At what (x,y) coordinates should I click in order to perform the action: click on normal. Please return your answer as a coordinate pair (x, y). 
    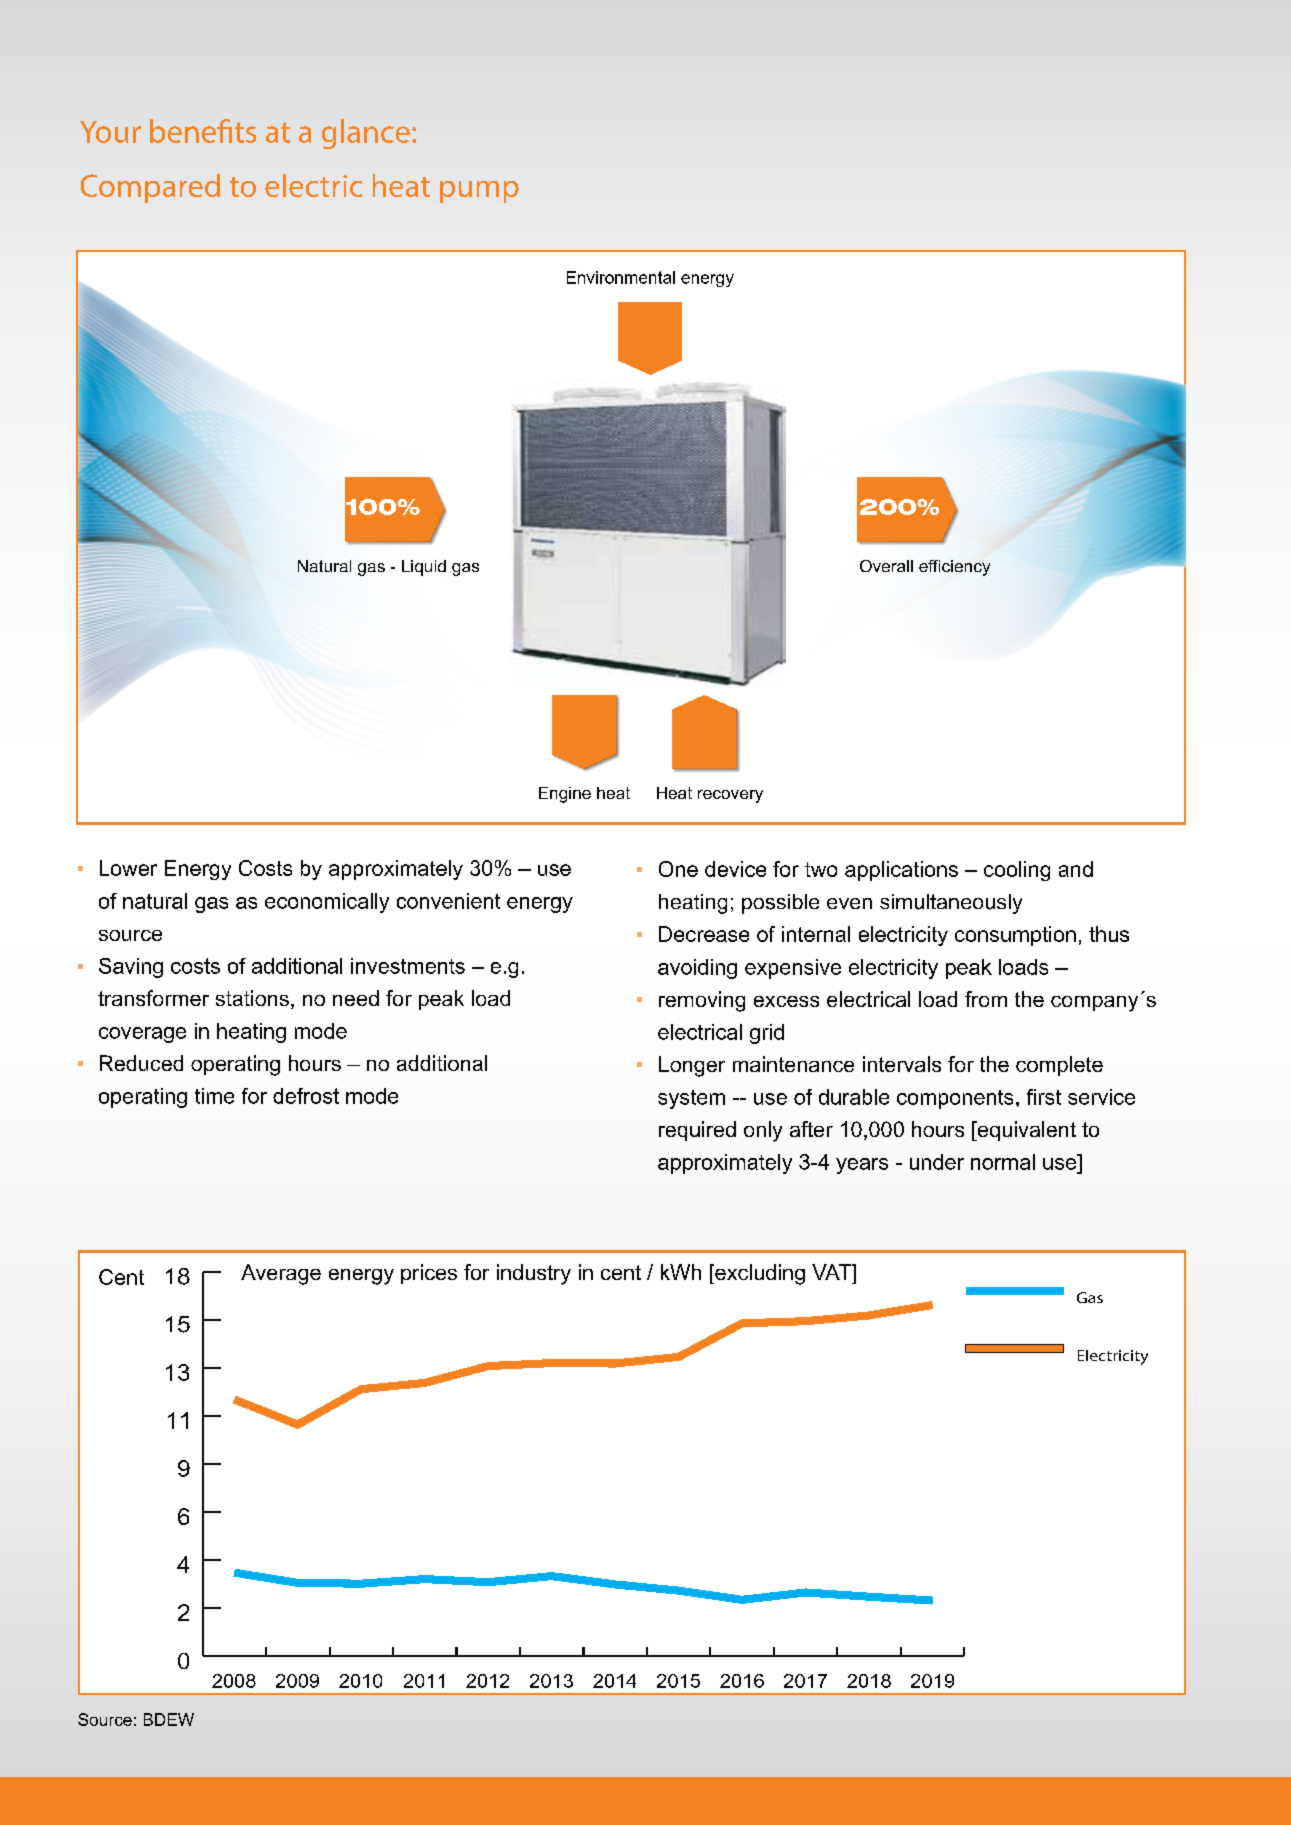
    Looking at the image, I should click on (1003, 1162).
